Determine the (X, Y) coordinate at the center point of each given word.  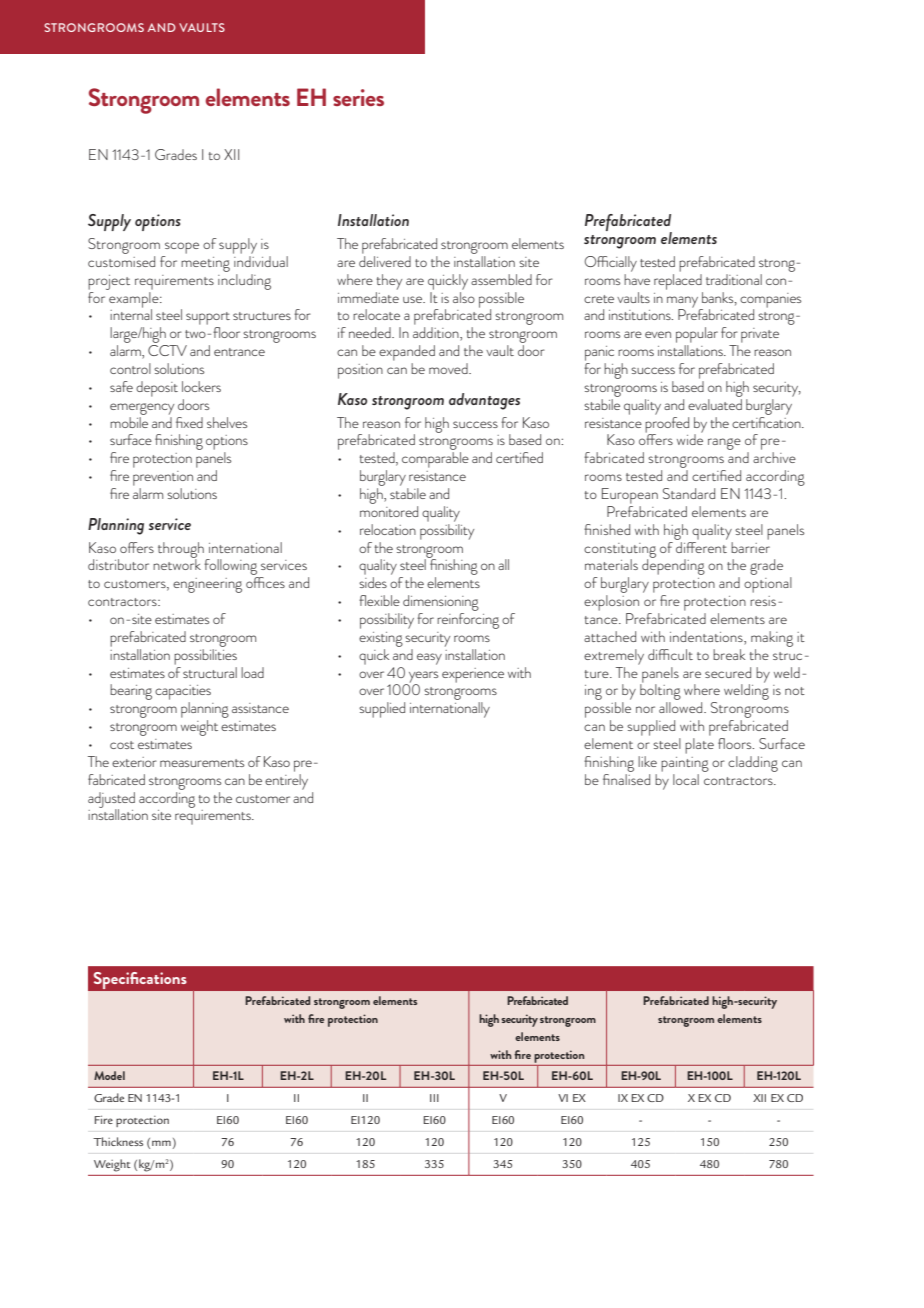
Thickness (118, 1141)
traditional (734, 279)
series (358, 97)
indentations (707, 636)
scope (182, 248)
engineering (207, 585)
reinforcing (468, 621)
